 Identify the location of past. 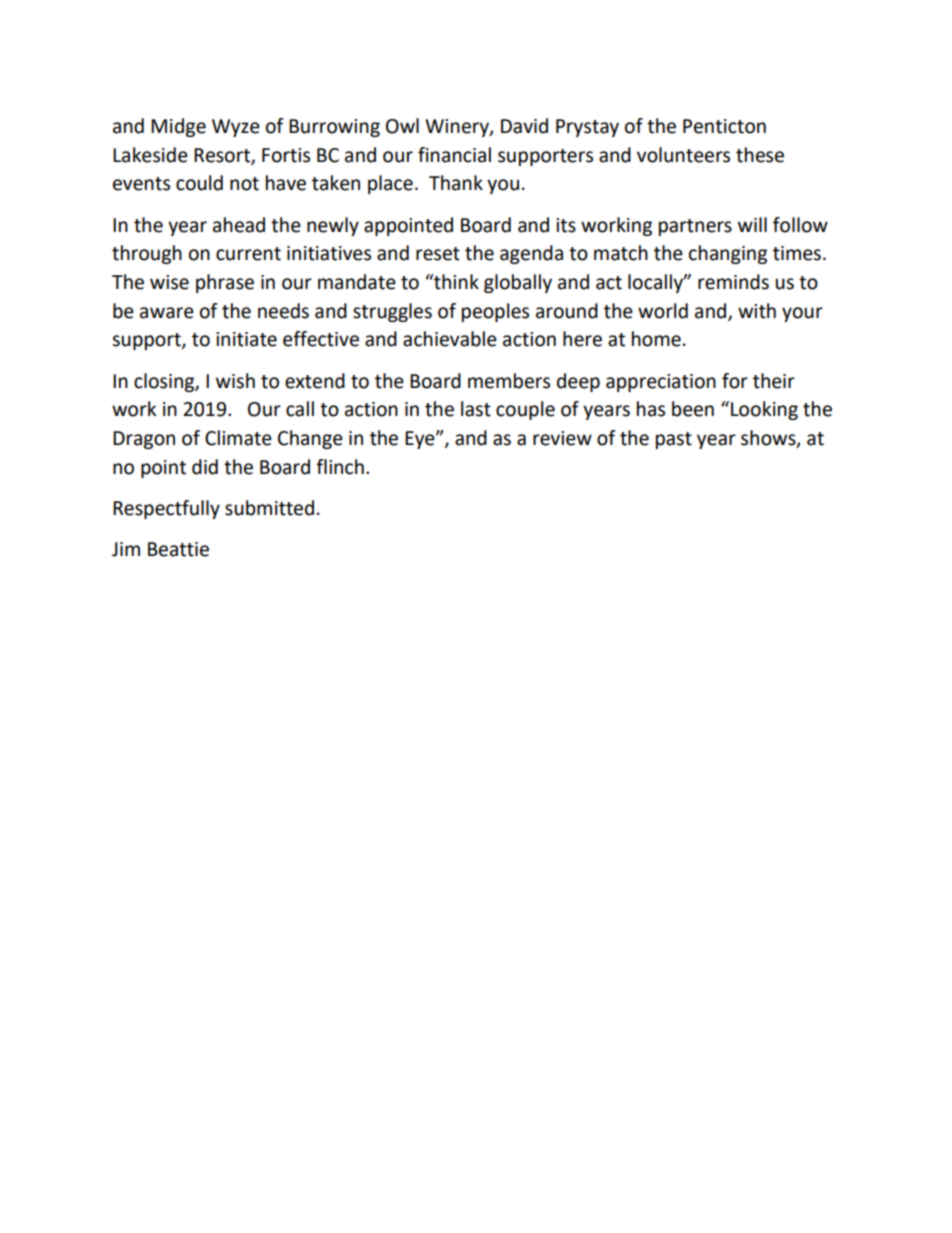
(674, 440).
